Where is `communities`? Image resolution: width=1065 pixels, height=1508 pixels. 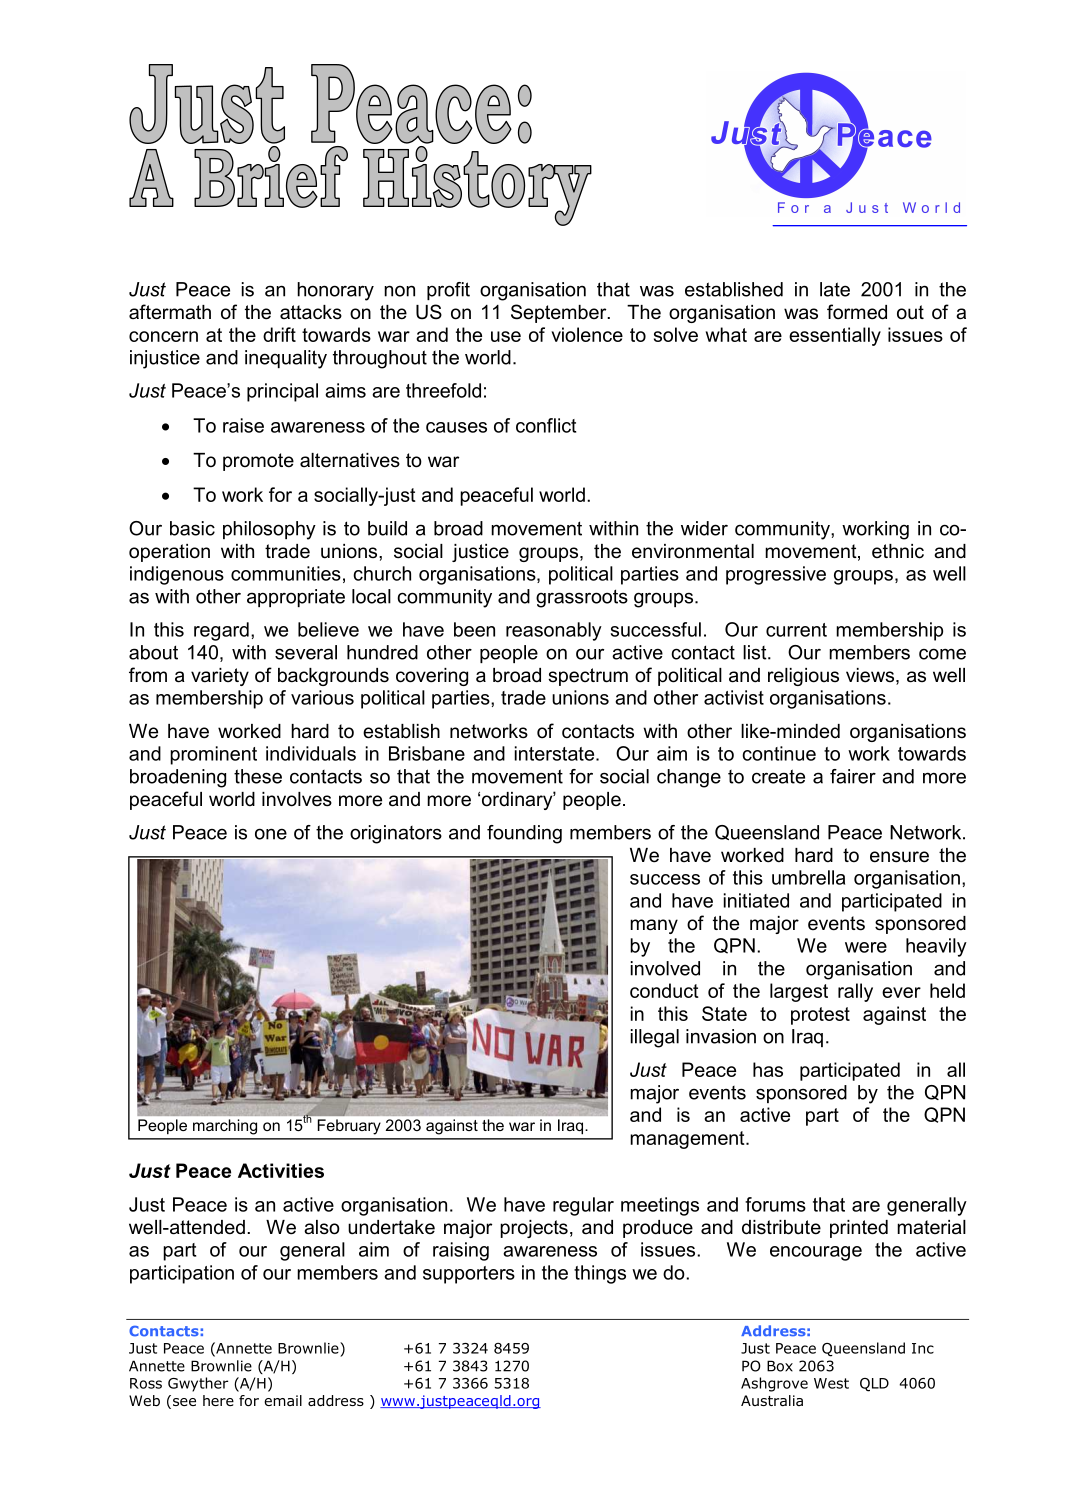 communities is located at coordinates (286, 573).
